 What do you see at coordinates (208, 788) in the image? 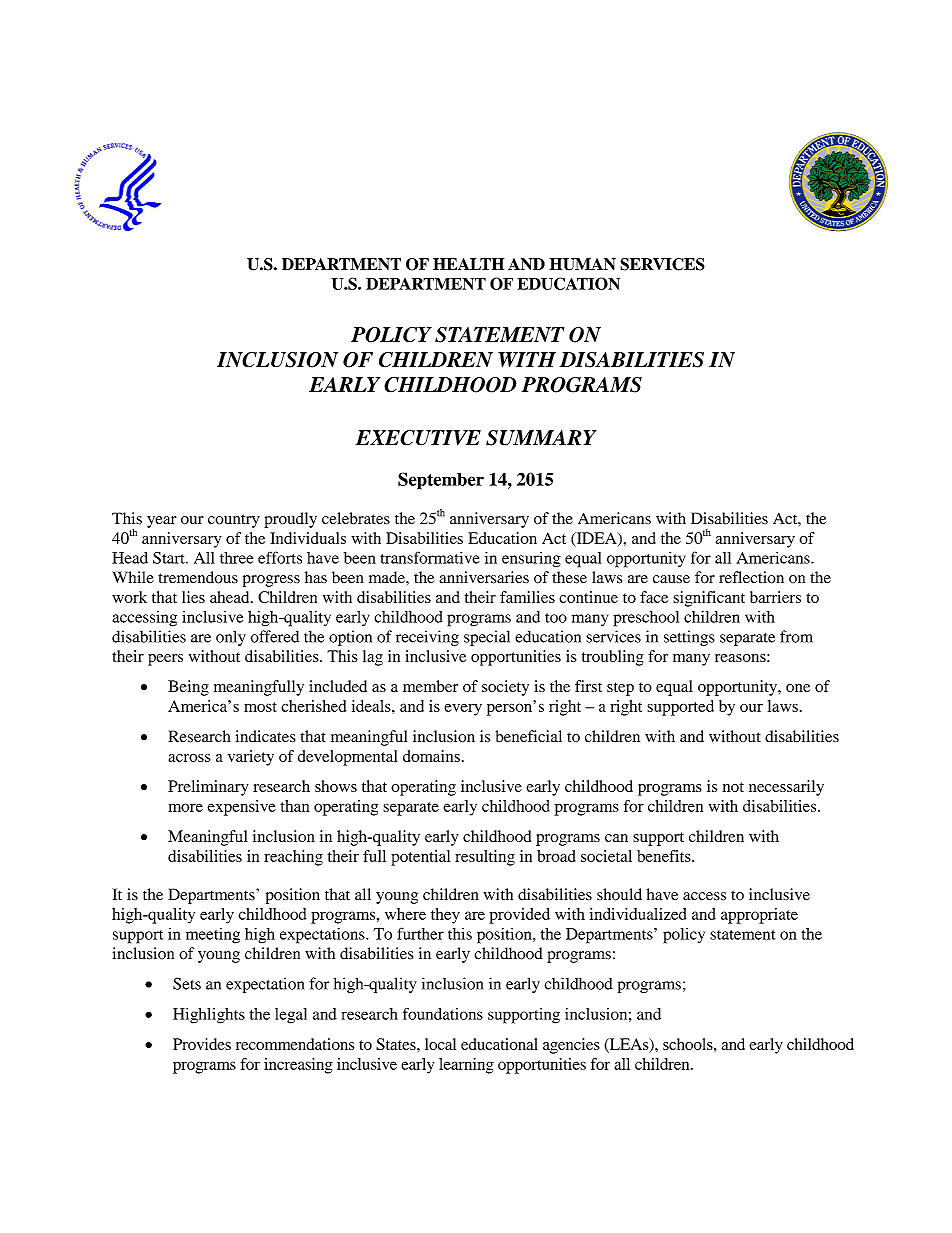
I see `Preliminary` at bounding box center [208, 788].
